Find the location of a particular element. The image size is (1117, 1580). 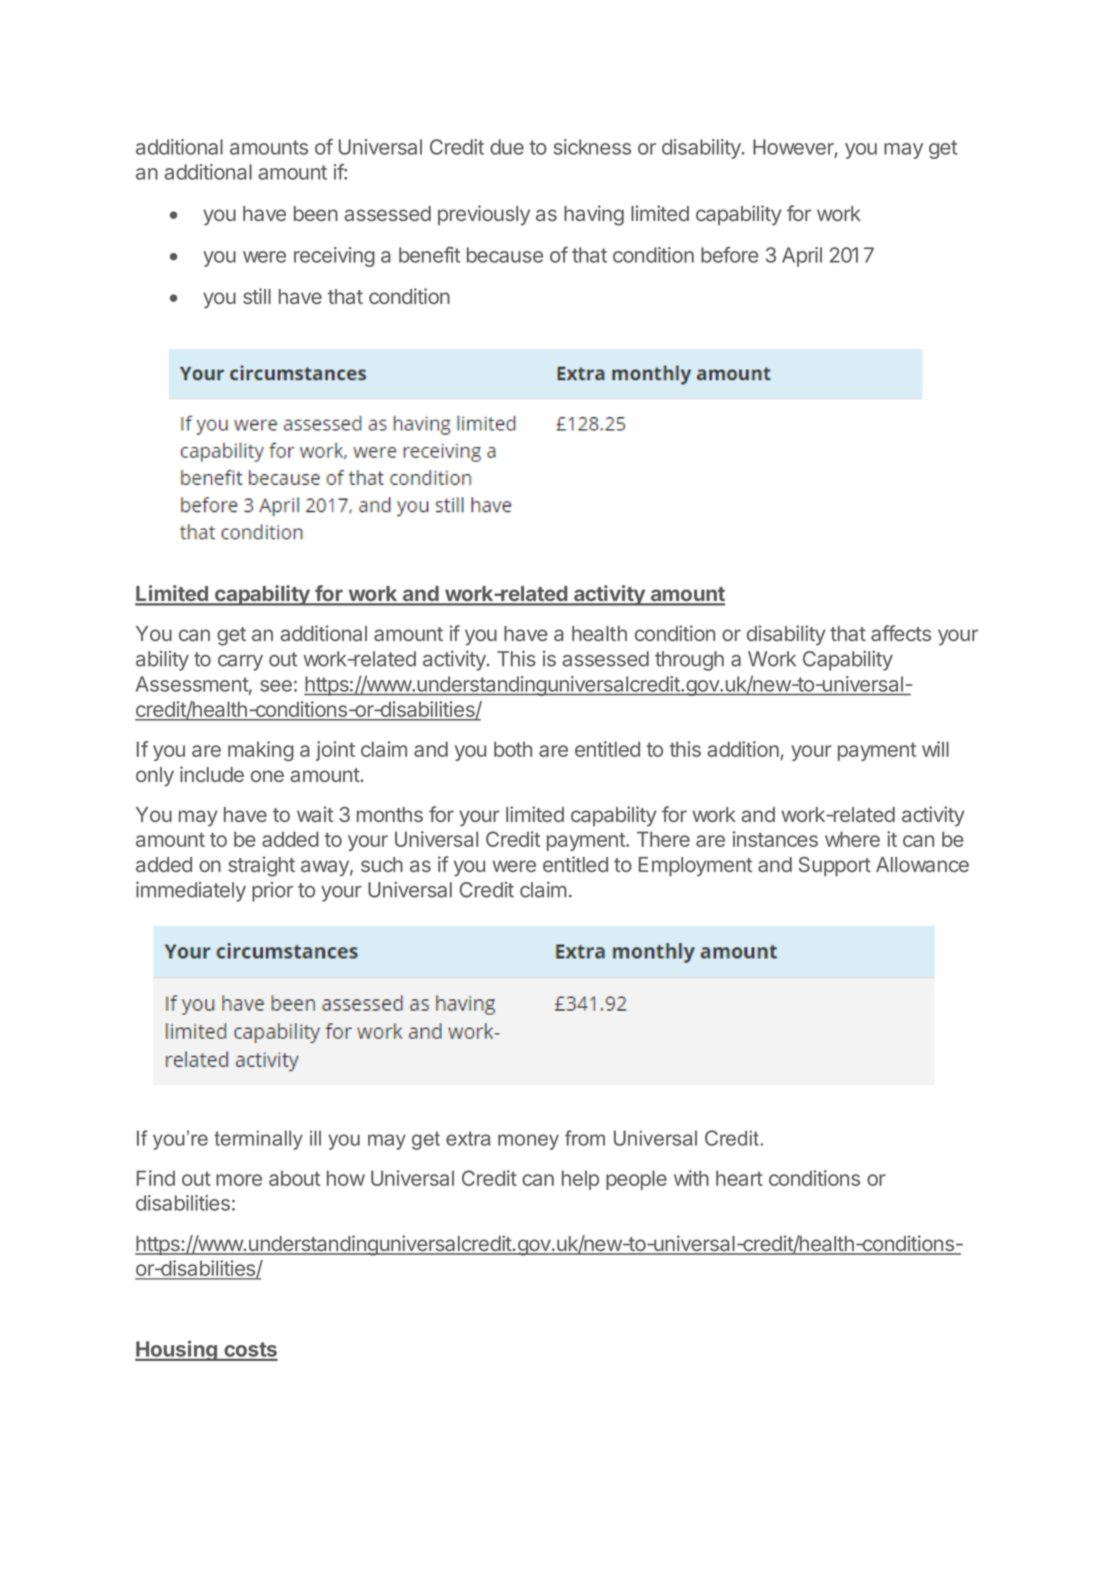

where is located at coordinates (852, 839).
